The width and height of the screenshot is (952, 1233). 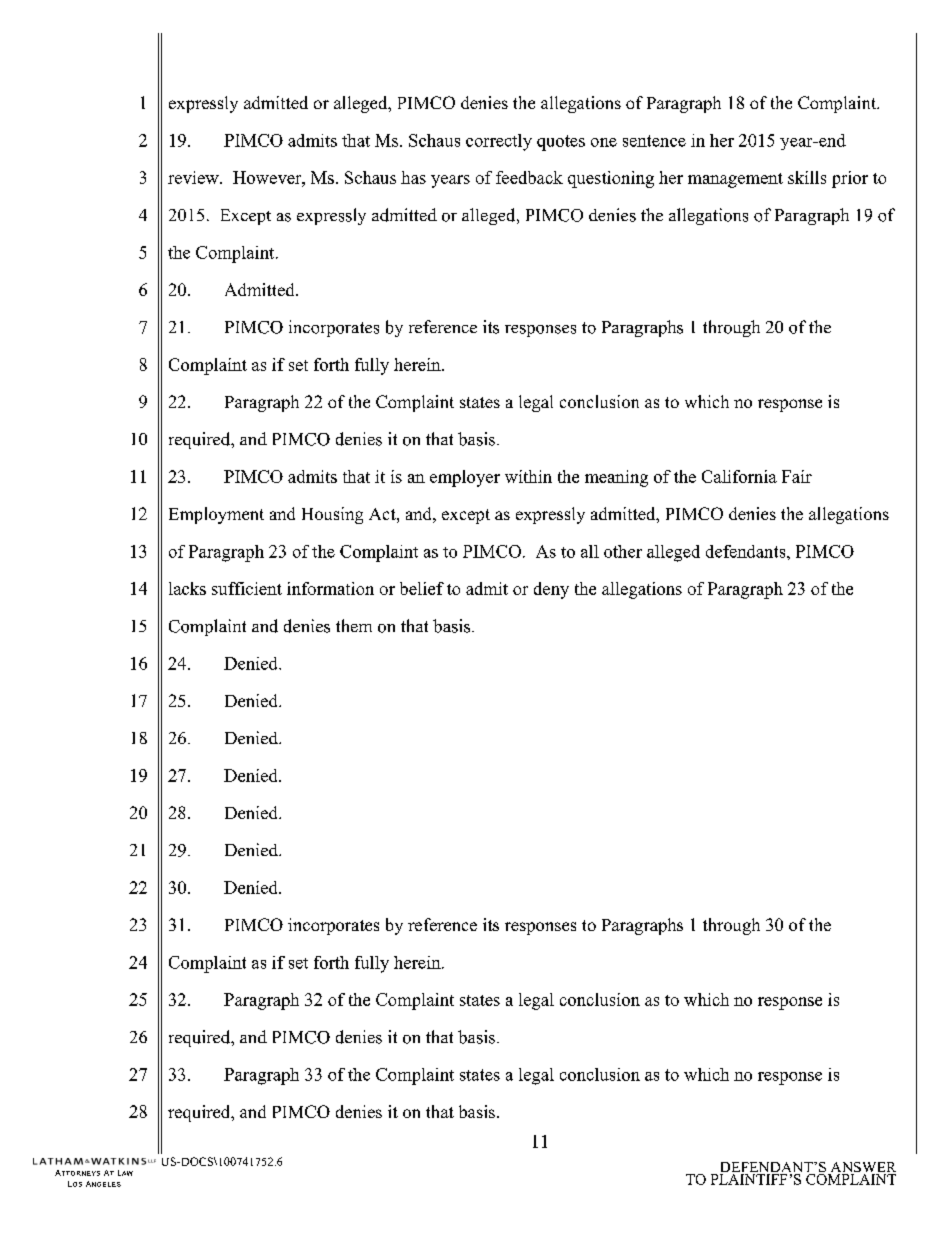 What do you see at coordinates (354, 625) in the screenshot?
I see `them` at bounding box center [354, 625].
